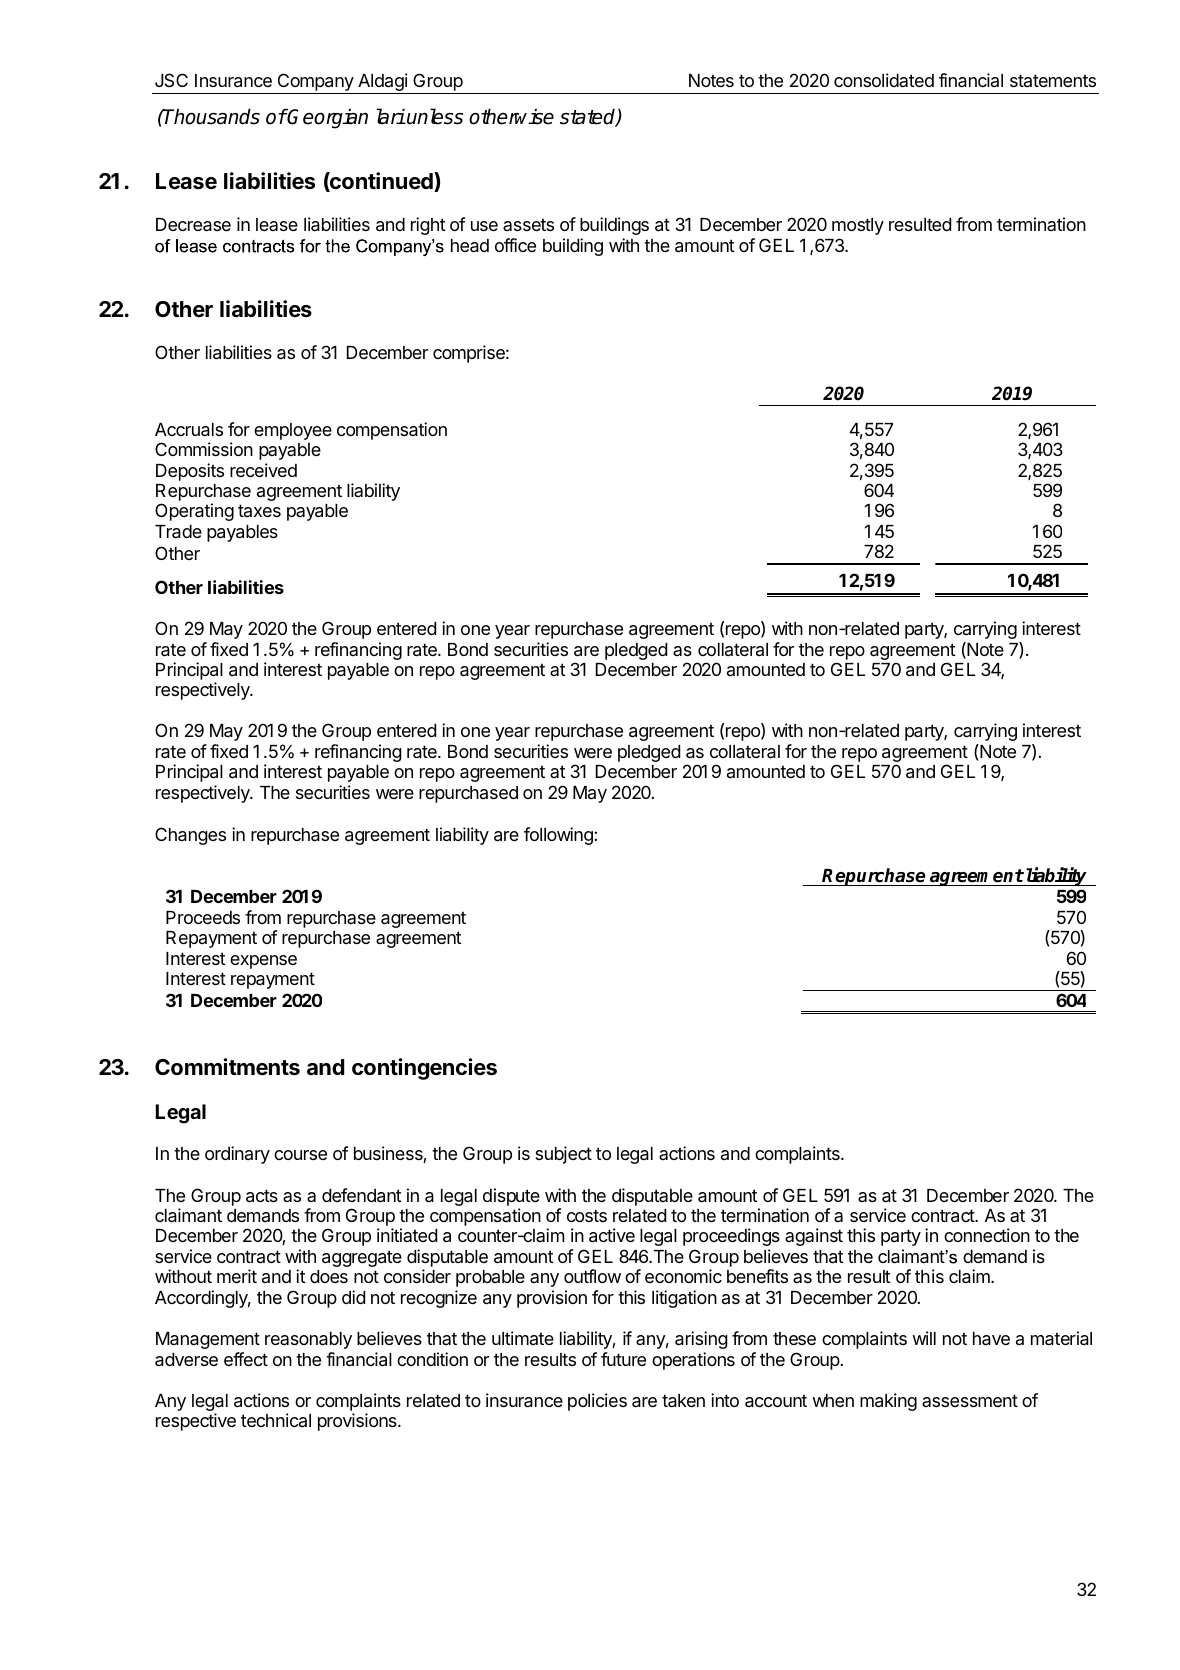 This document has width=1180, height=1670. I want to click on Company, so click(316, 82).
